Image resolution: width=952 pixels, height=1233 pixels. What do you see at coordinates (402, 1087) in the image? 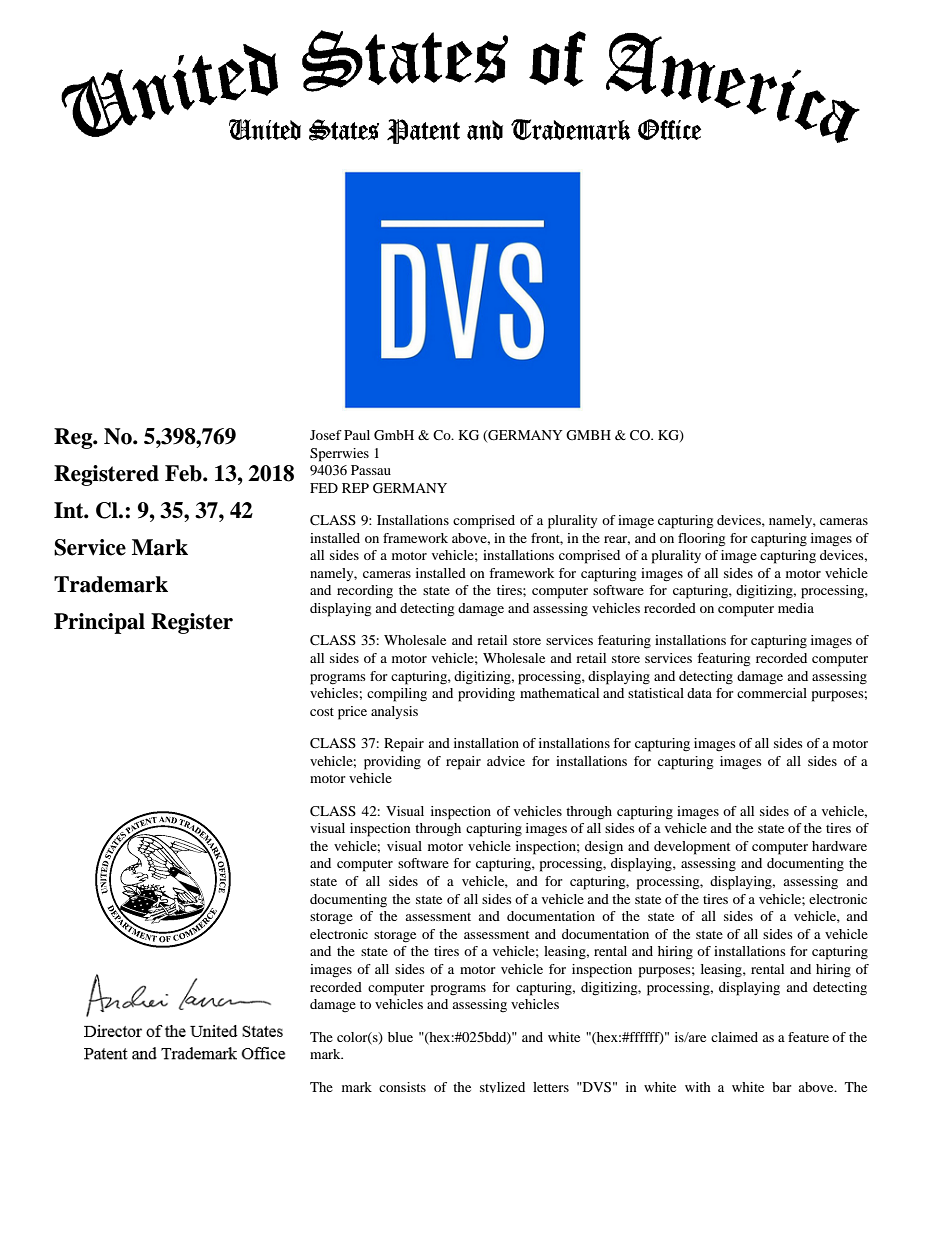
I see `consists` at bounding box center [402, 1087].
